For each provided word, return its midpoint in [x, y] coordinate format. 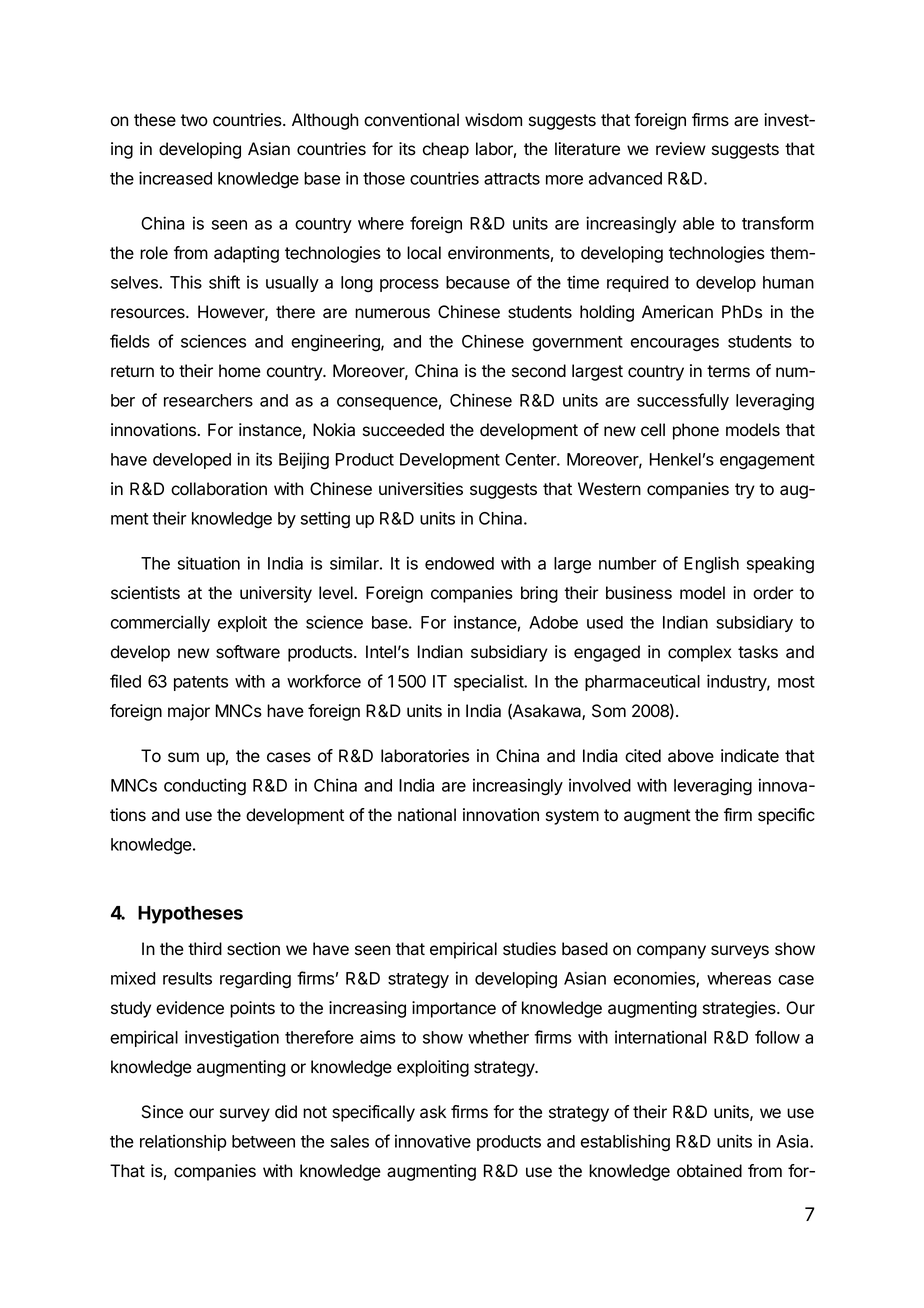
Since [162, 1112]
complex [699, 653]
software [248, 652]
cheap [446, 150]
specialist [489, 682]
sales [349, 1141]
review [681, 149]
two [194, 120]
